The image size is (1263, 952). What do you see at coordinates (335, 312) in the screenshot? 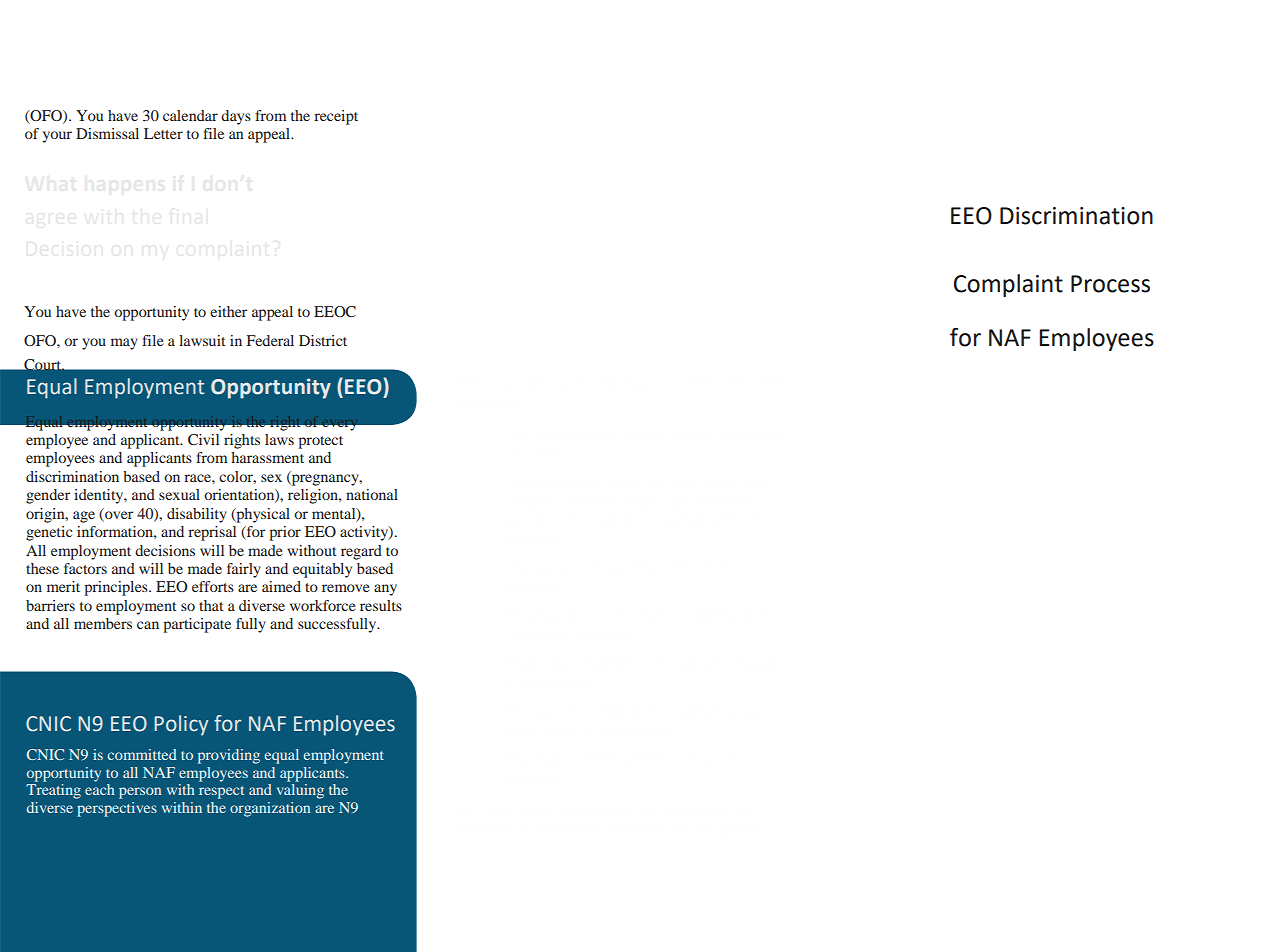
I see `EEOC` at bounding box center [335, 312].
